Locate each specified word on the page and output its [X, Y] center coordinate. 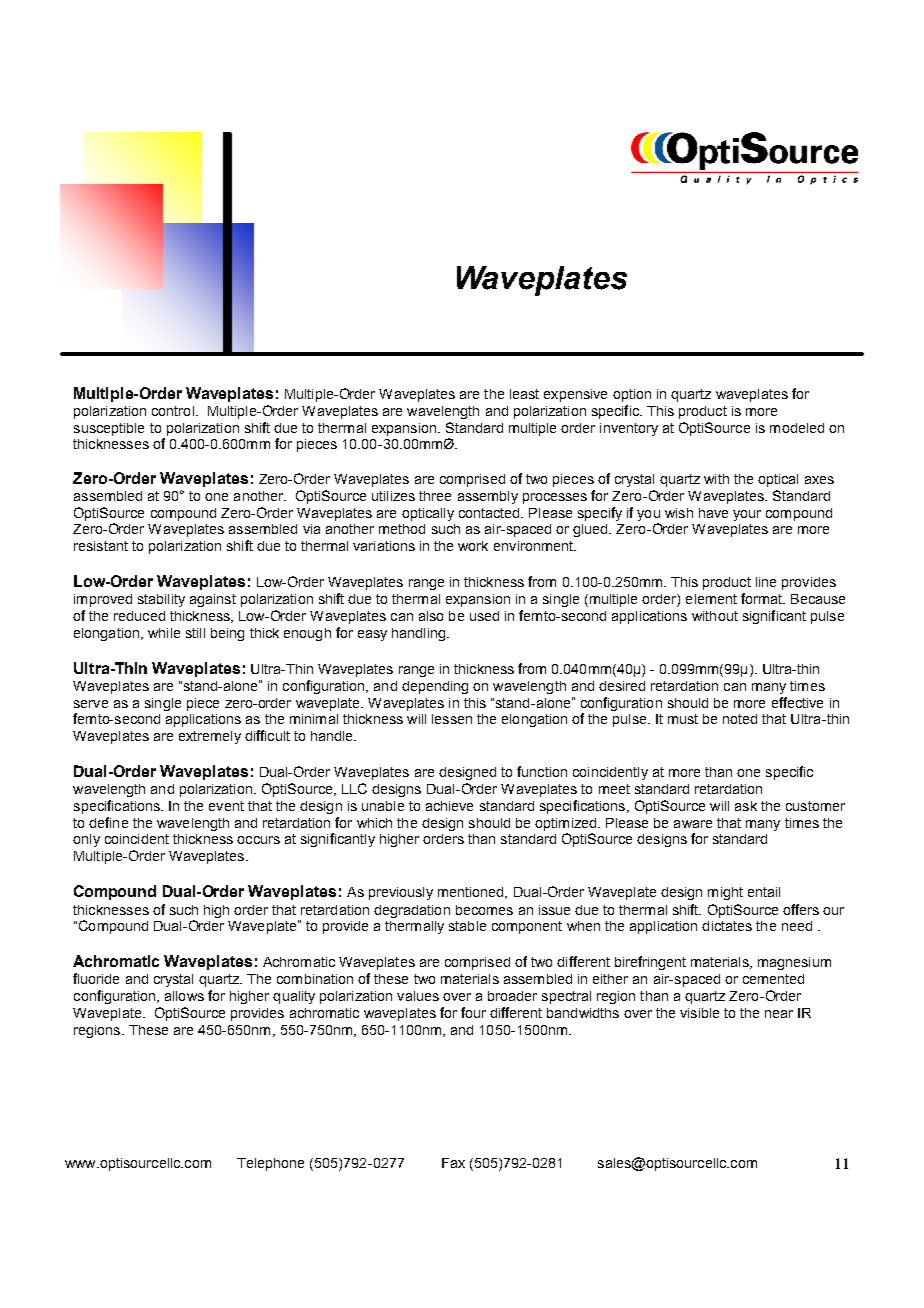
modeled [797, 428]
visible [699, 1013]
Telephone [270, 1164]
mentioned [472, 893]
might [725, 893]
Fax [453, 1163]
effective [797, 702]
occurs [258, 840]
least [524, 394]
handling [418, 634]
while [164, 633]
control [173, 411]
